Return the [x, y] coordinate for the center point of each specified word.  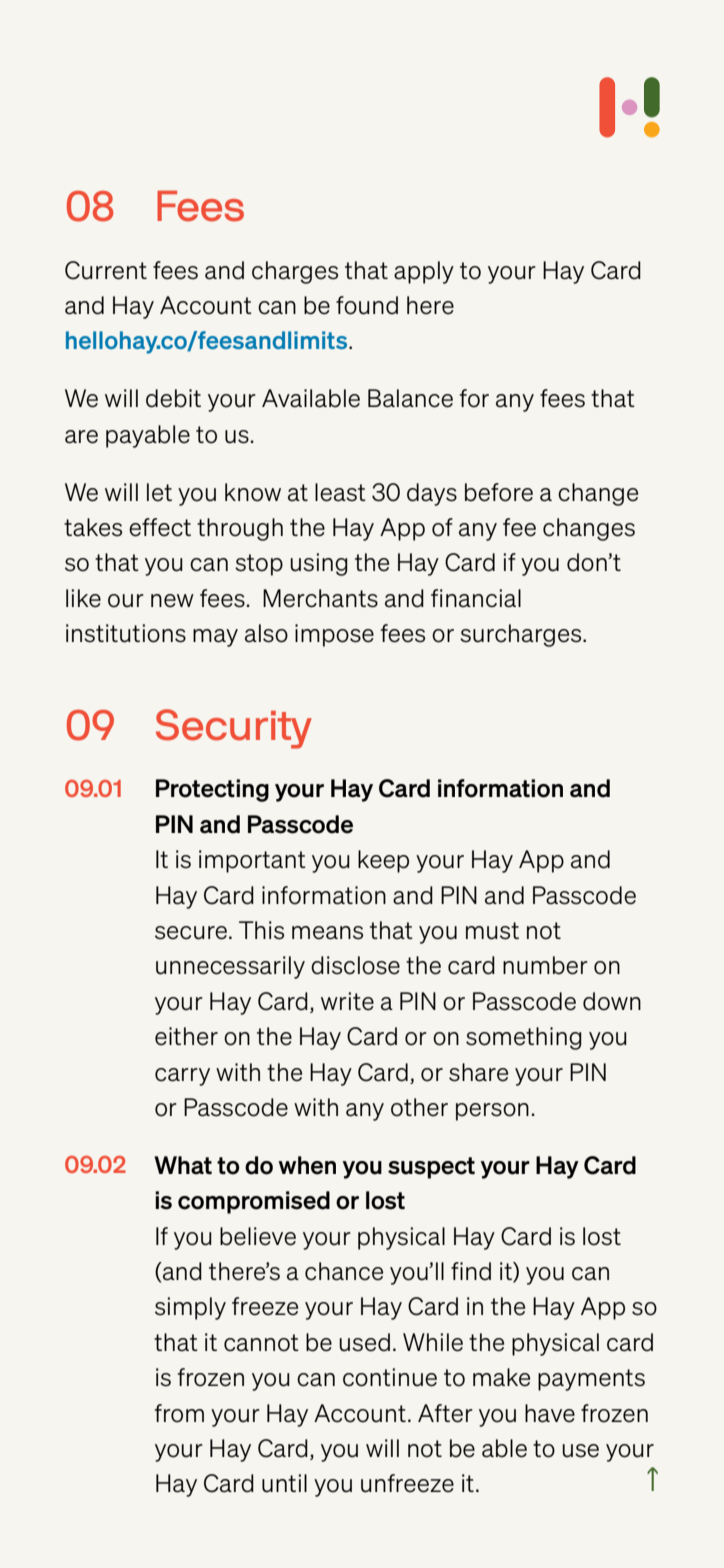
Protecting [212, 790]
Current [106, 270]
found [367, 305]
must [492, 931]
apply [424, 272]
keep [383, 861]
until [284, 1483]
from [179, 1413]
